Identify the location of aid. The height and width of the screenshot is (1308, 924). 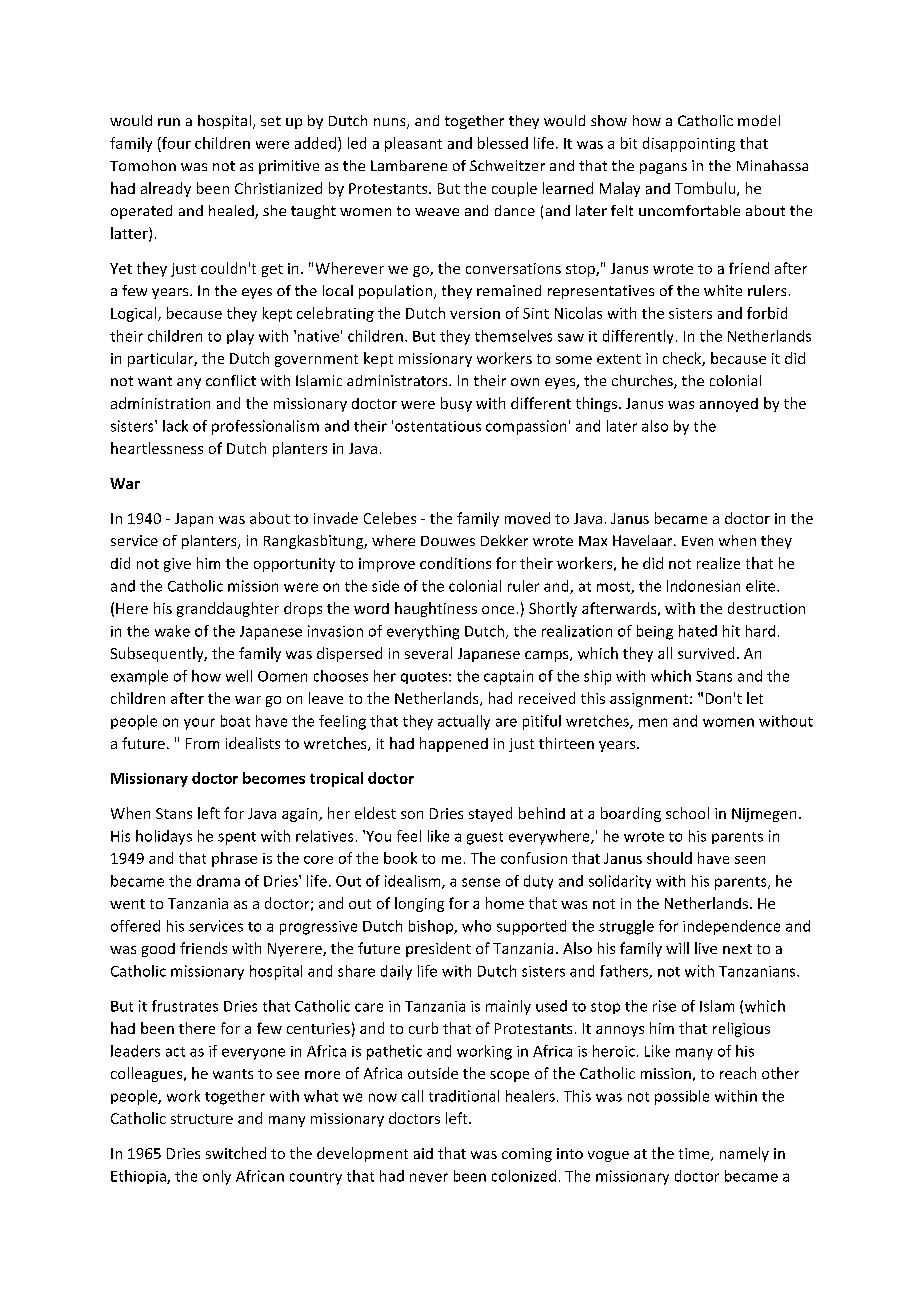
(423, 1153).
